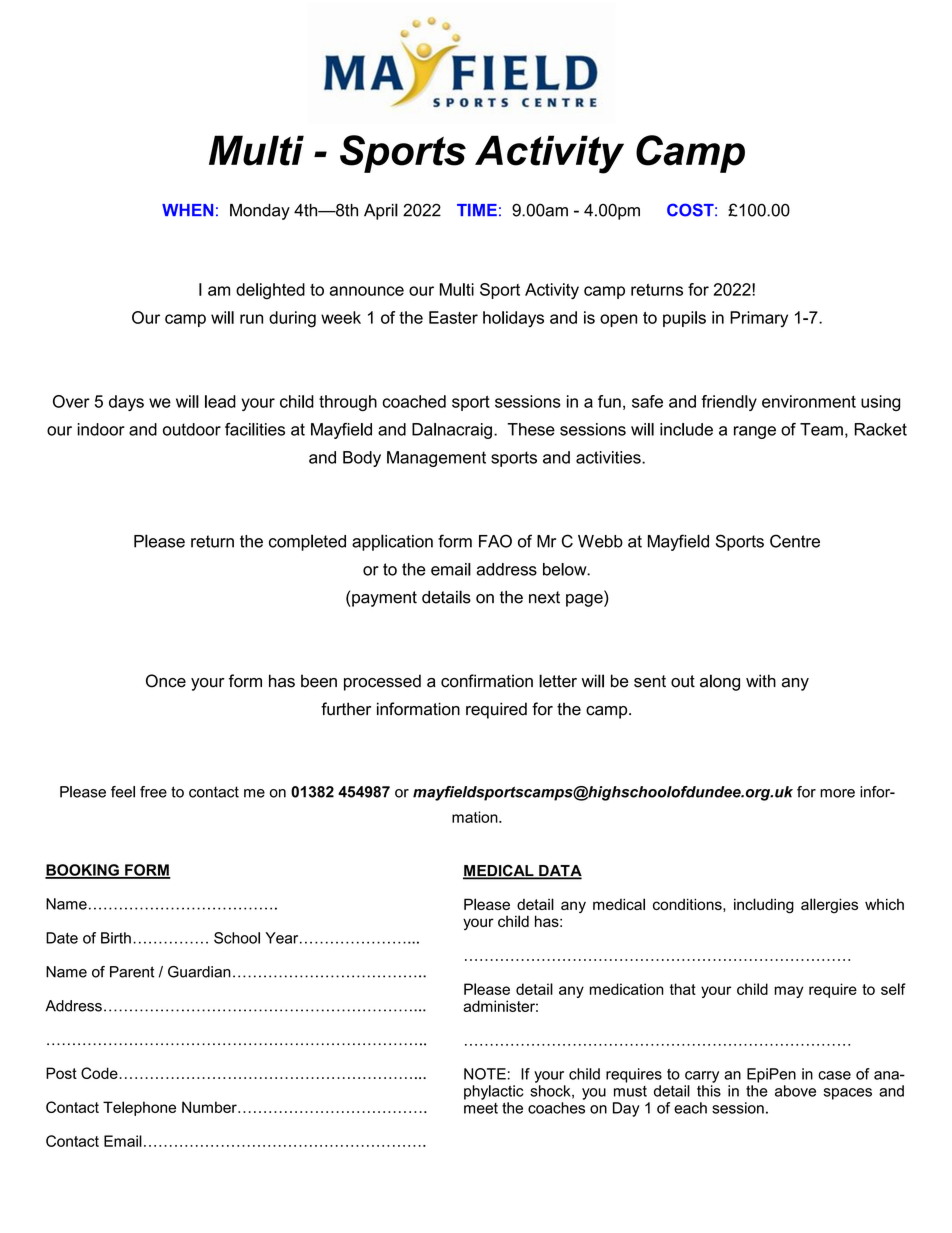  Describe the element at coordinates (166, 681) in the document. I see `Once` at that location.
